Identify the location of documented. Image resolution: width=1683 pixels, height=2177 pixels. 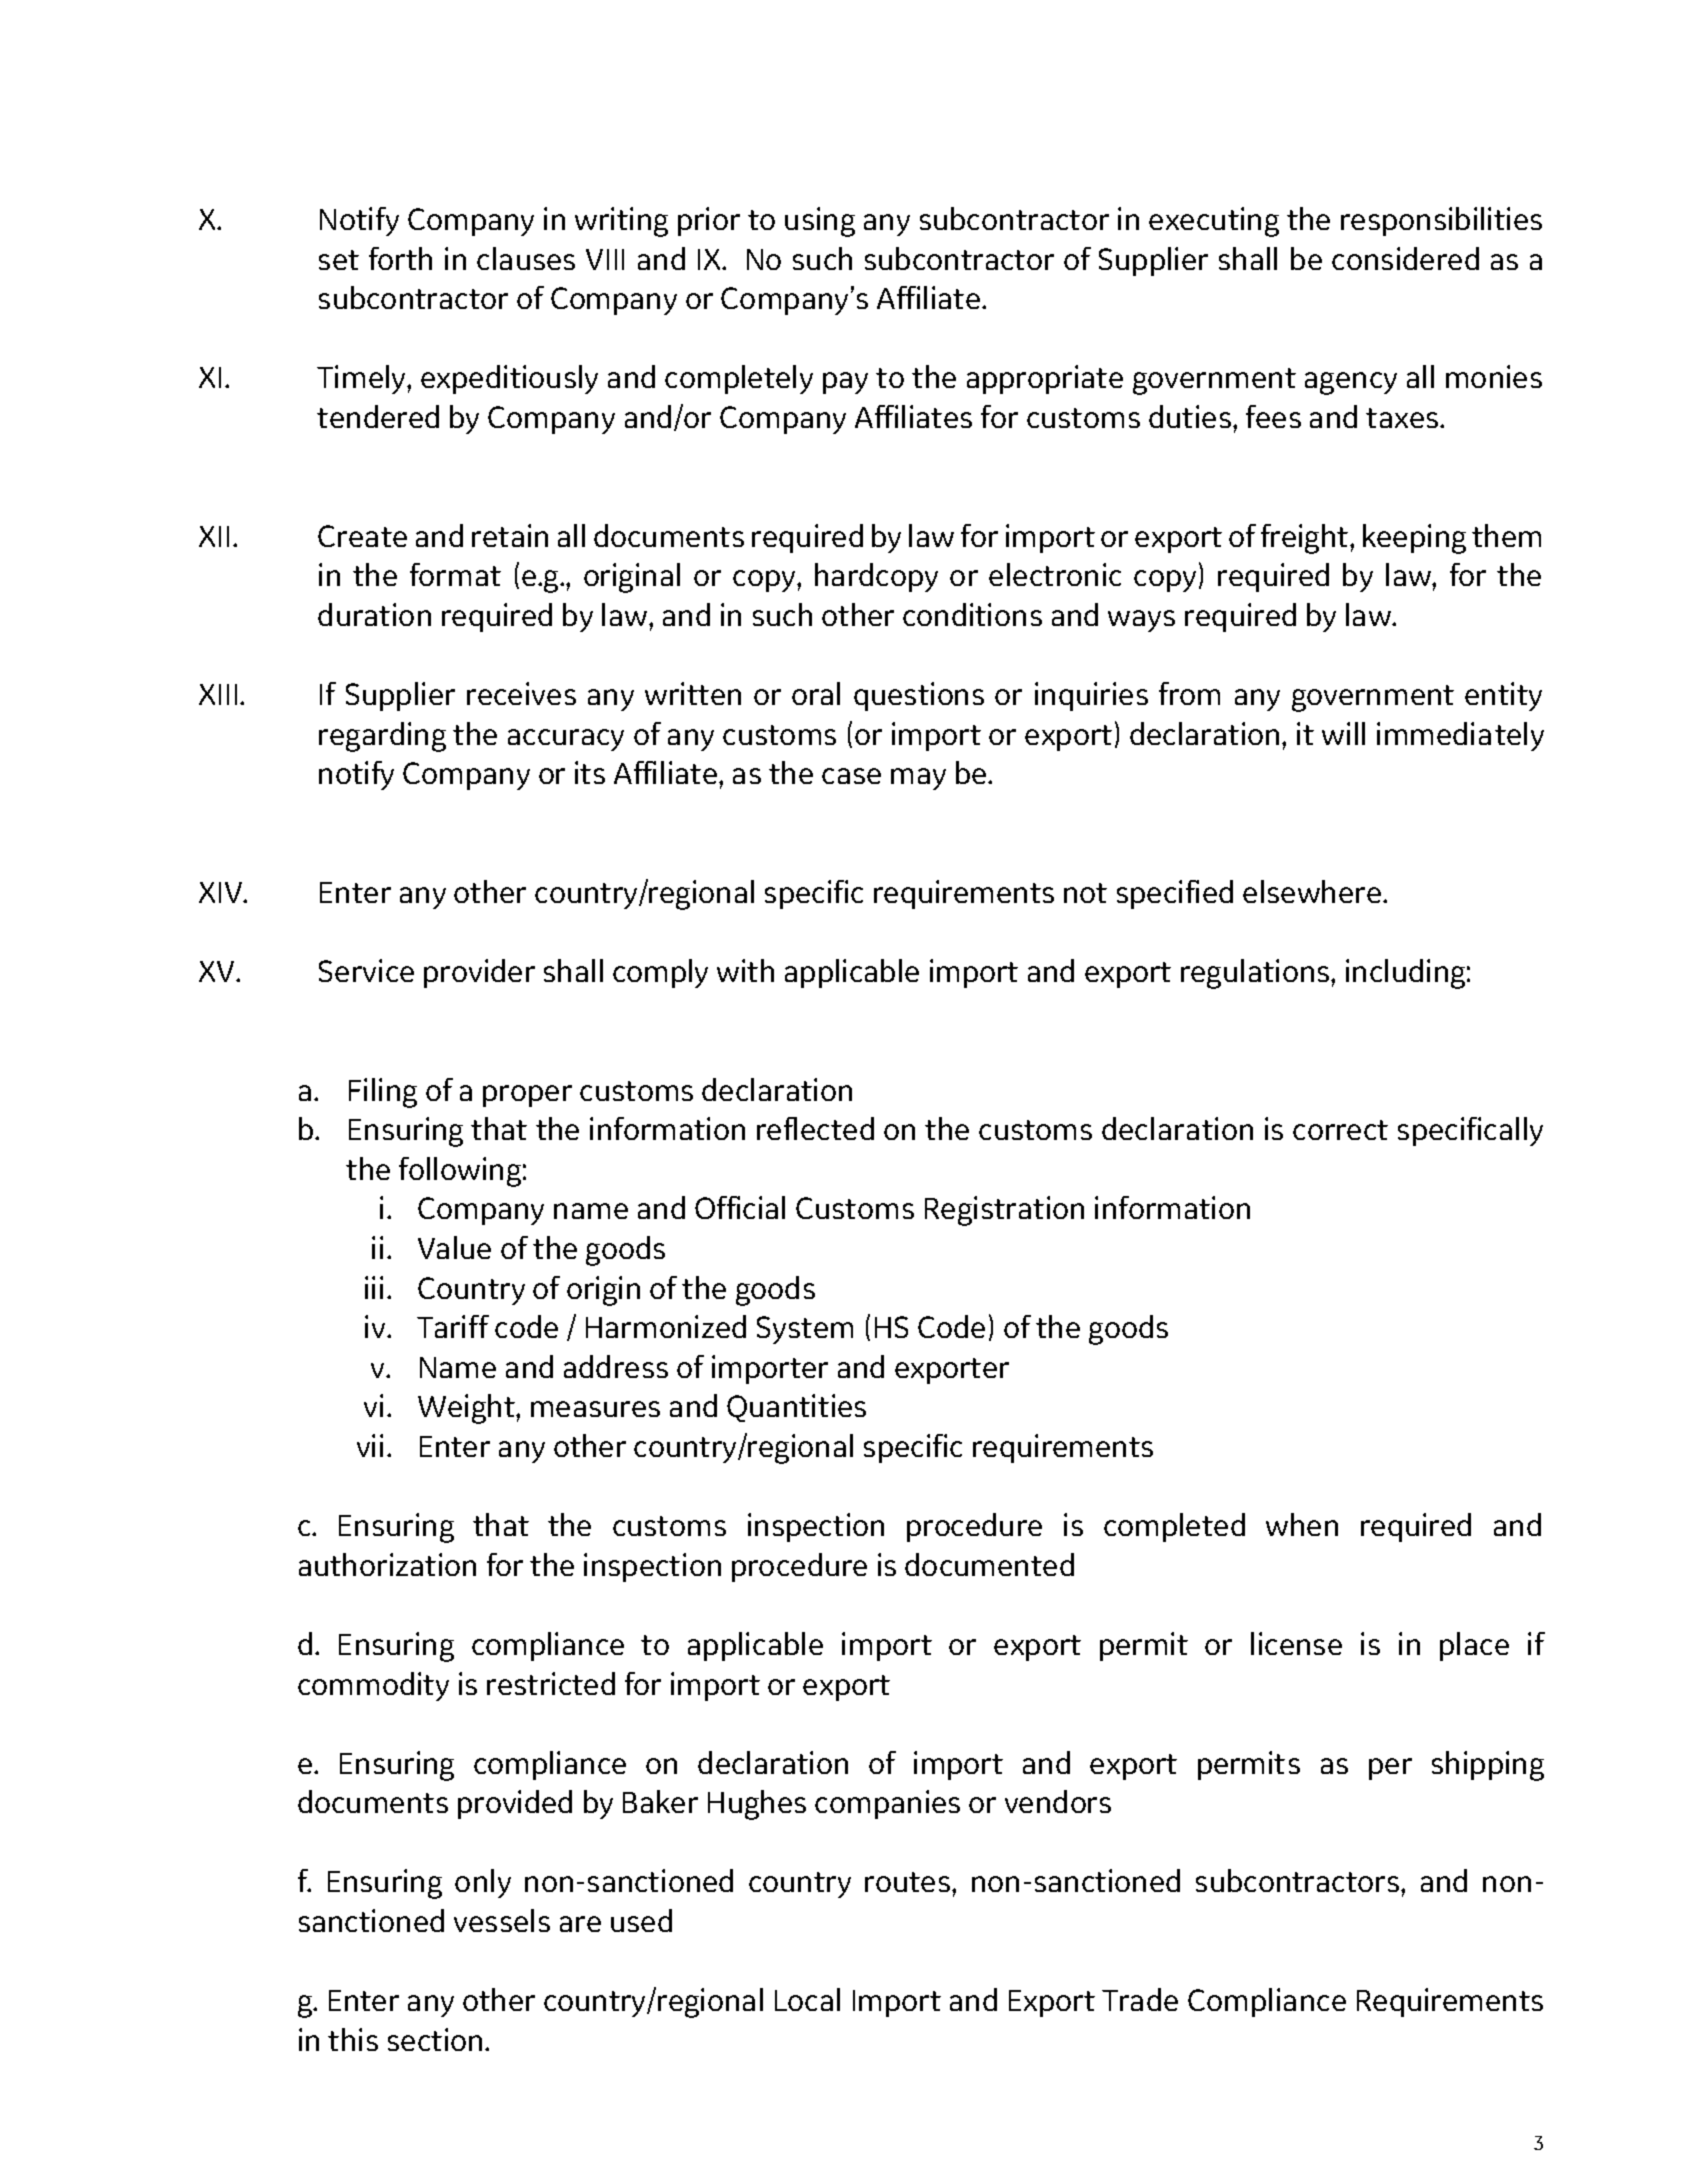
(989, 1564).
